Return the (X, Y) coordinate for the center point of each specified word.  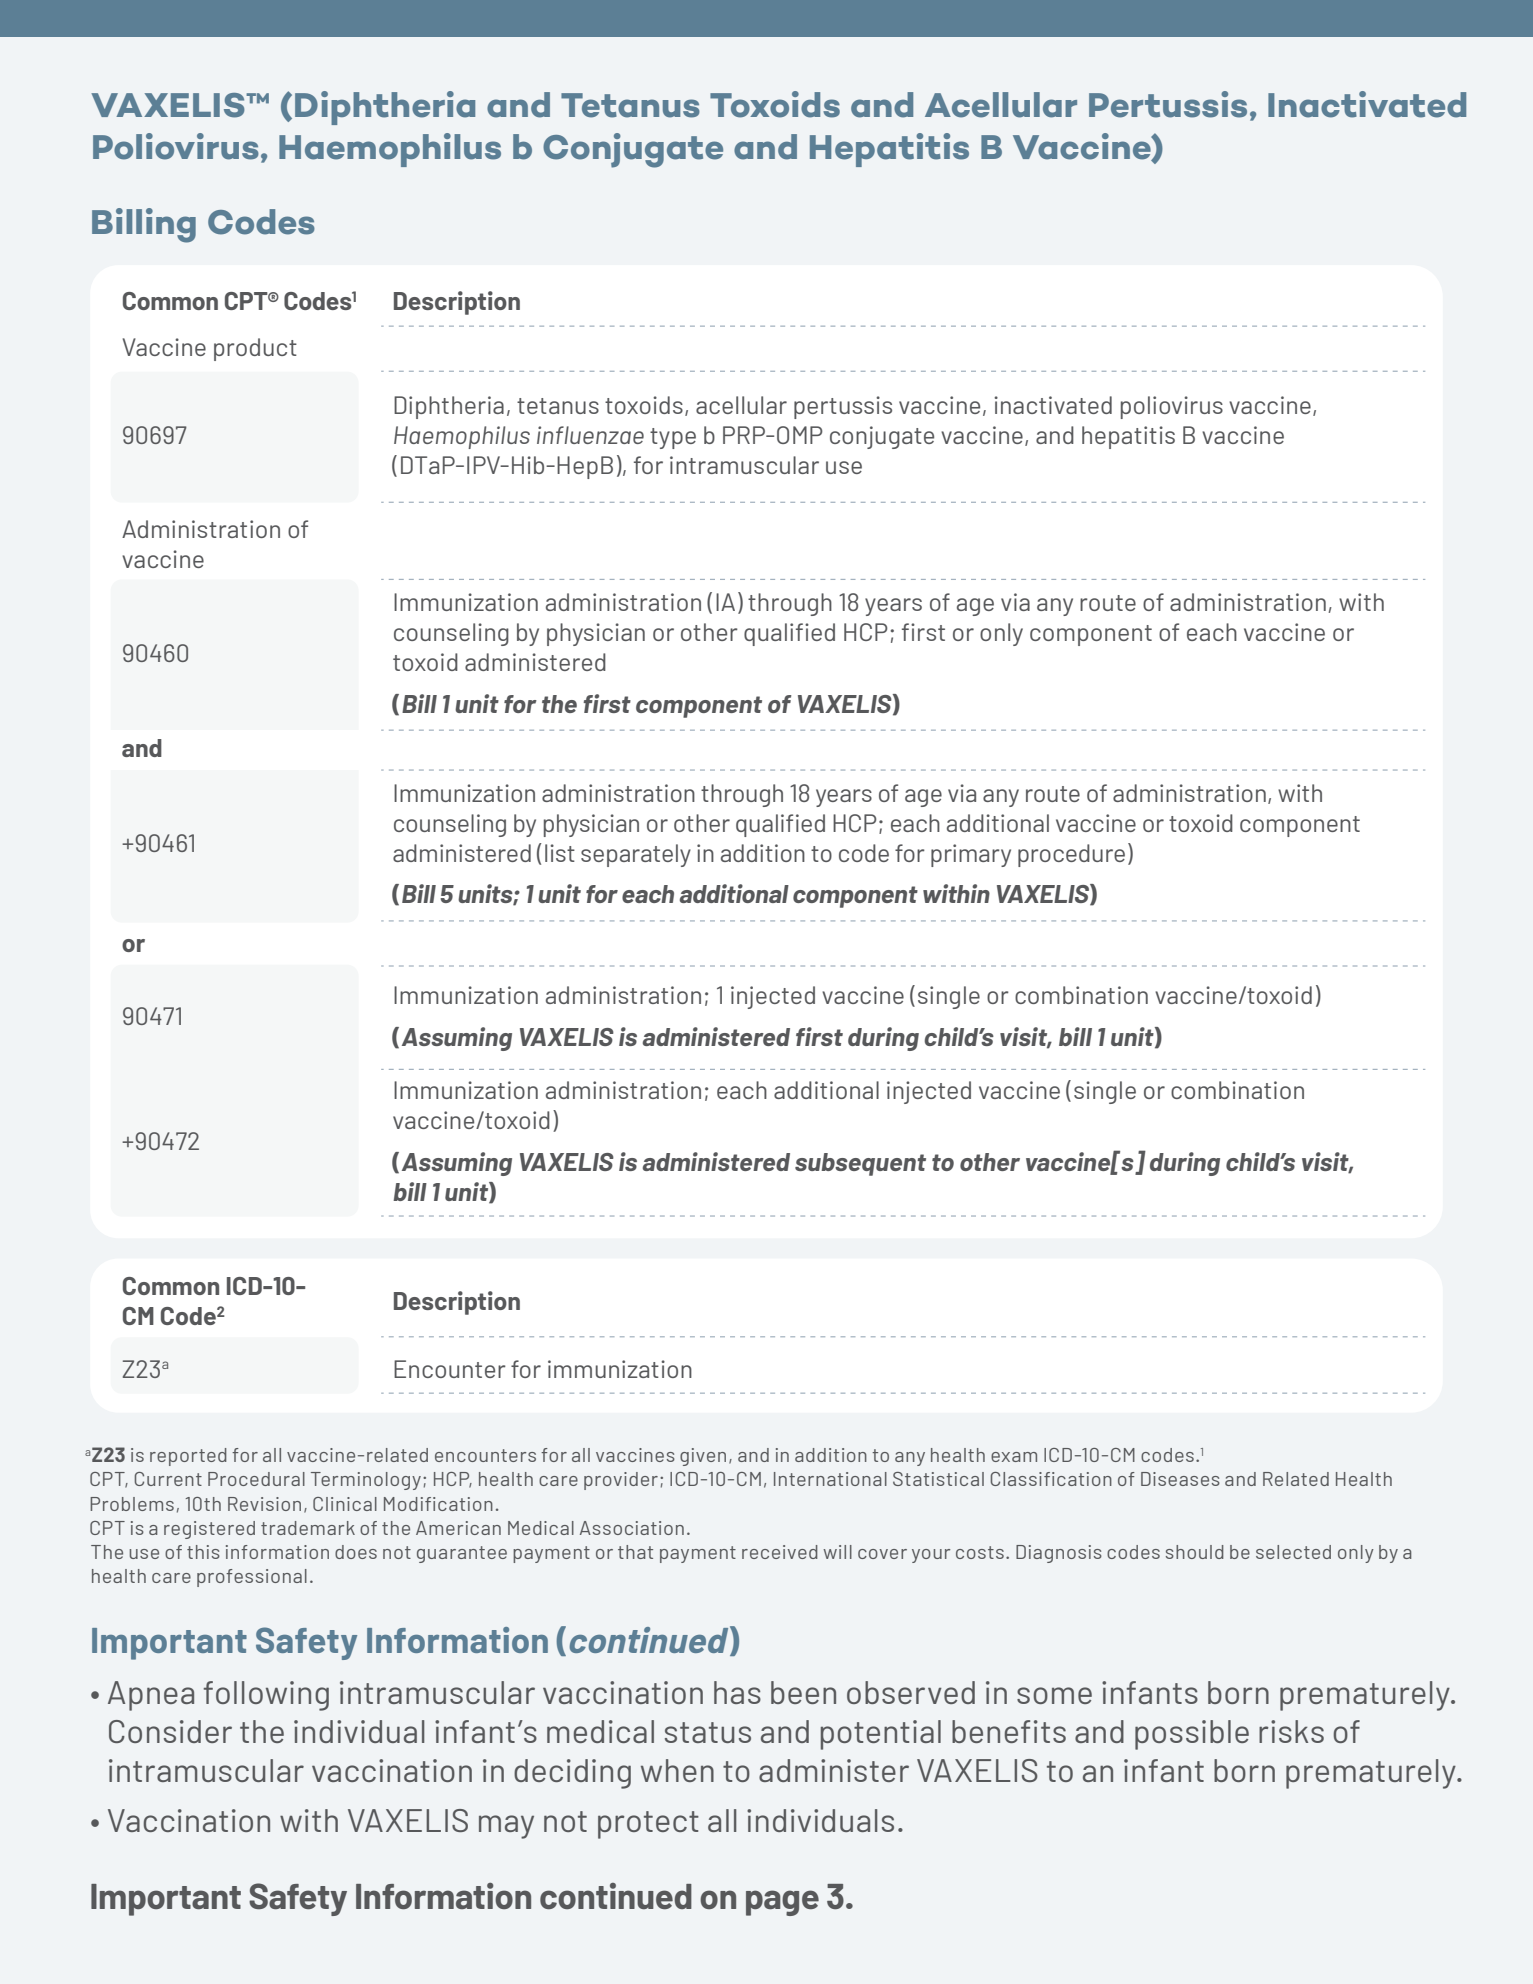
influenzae (590, 435)
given (703, 1457)
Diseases (1180, 1479)
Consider (170, 1731)
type (673, 438)
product (255, 349)
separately (636, 855)
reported (188, 1457)
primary (971, 855)
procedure (1071, 855)
